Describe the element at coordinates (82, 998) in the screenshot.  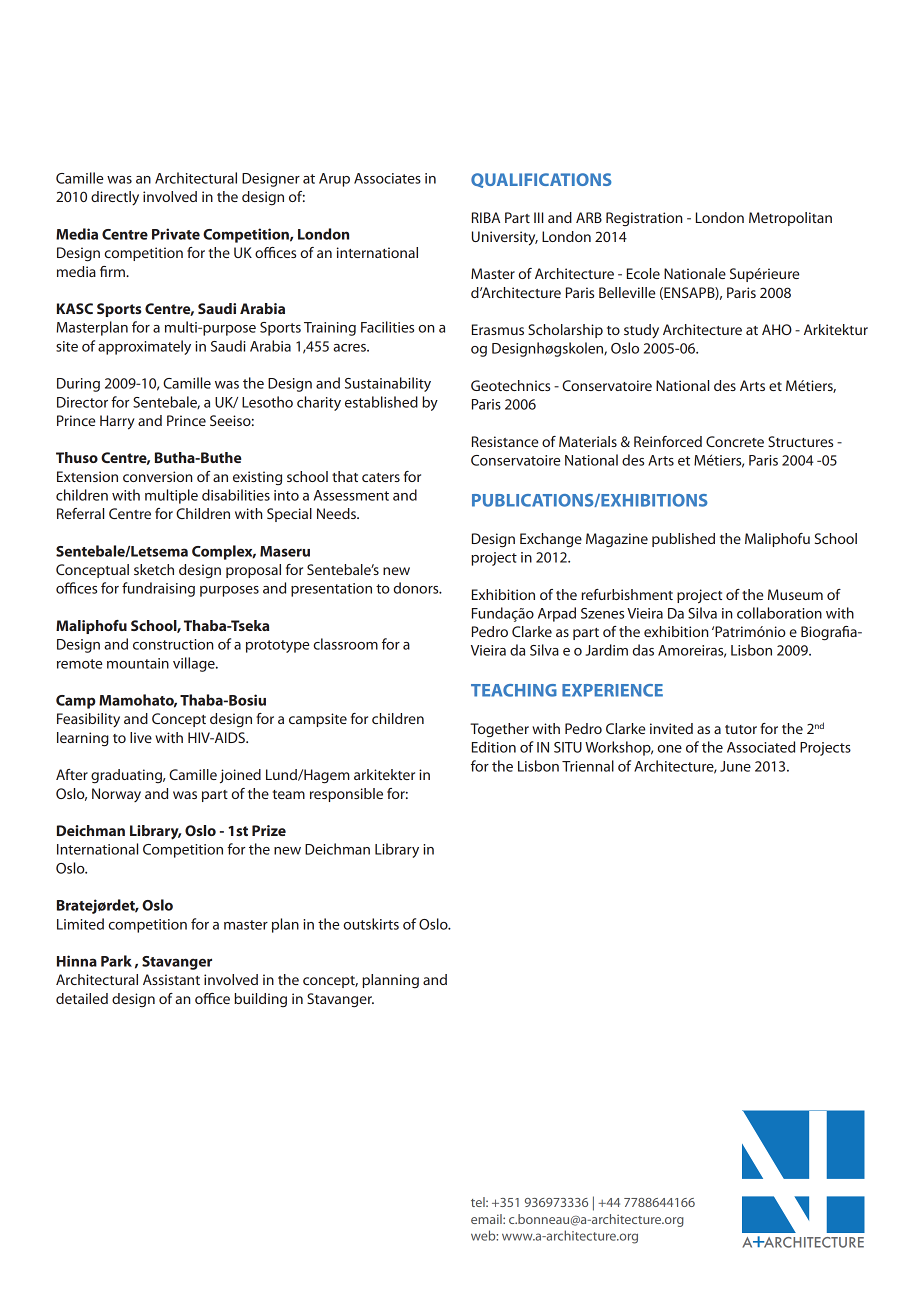
I see `detailed` at that location.
